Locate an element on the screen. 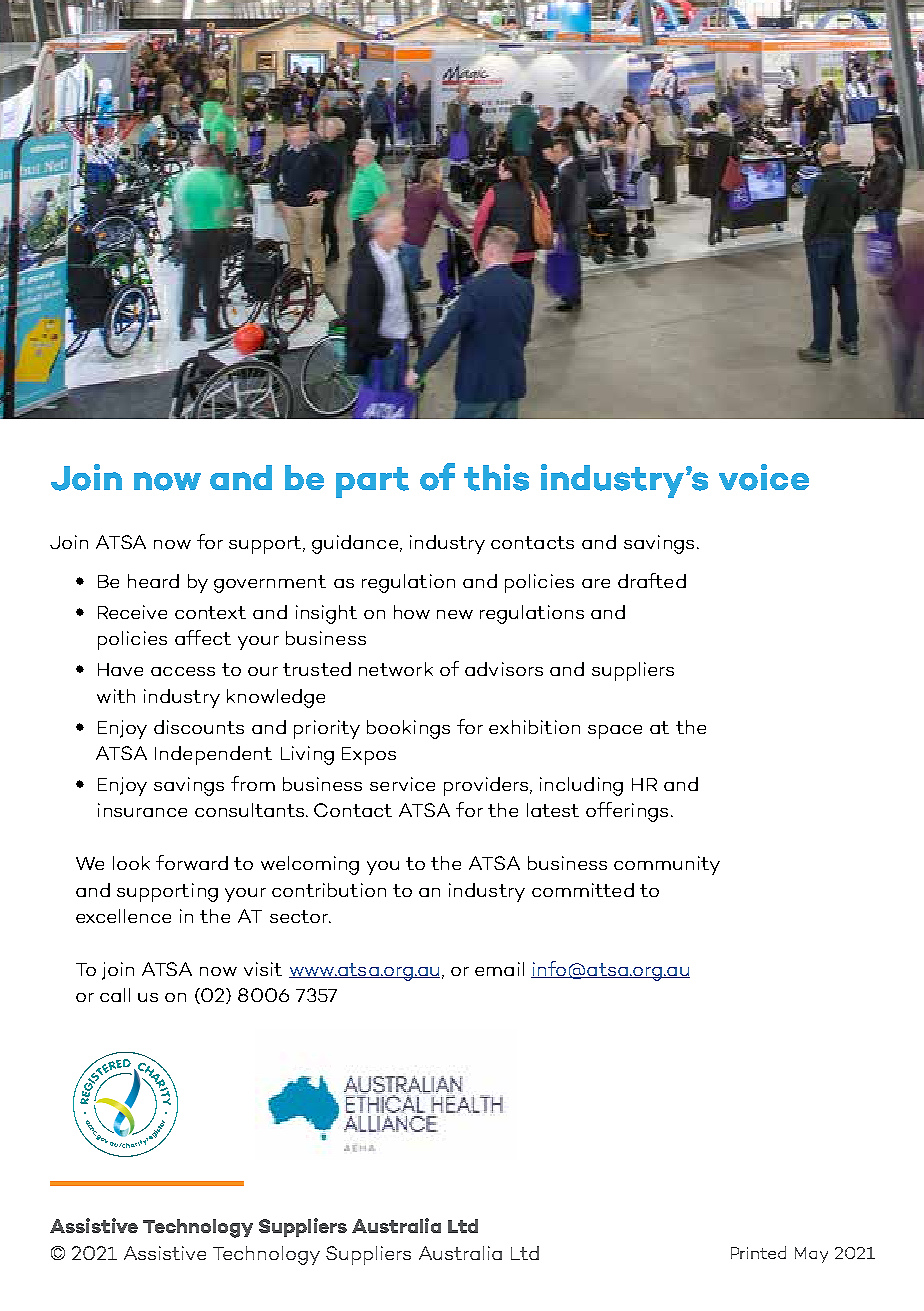 The image size is (924, 1311). bookings is located at coordinates (408, 729).
